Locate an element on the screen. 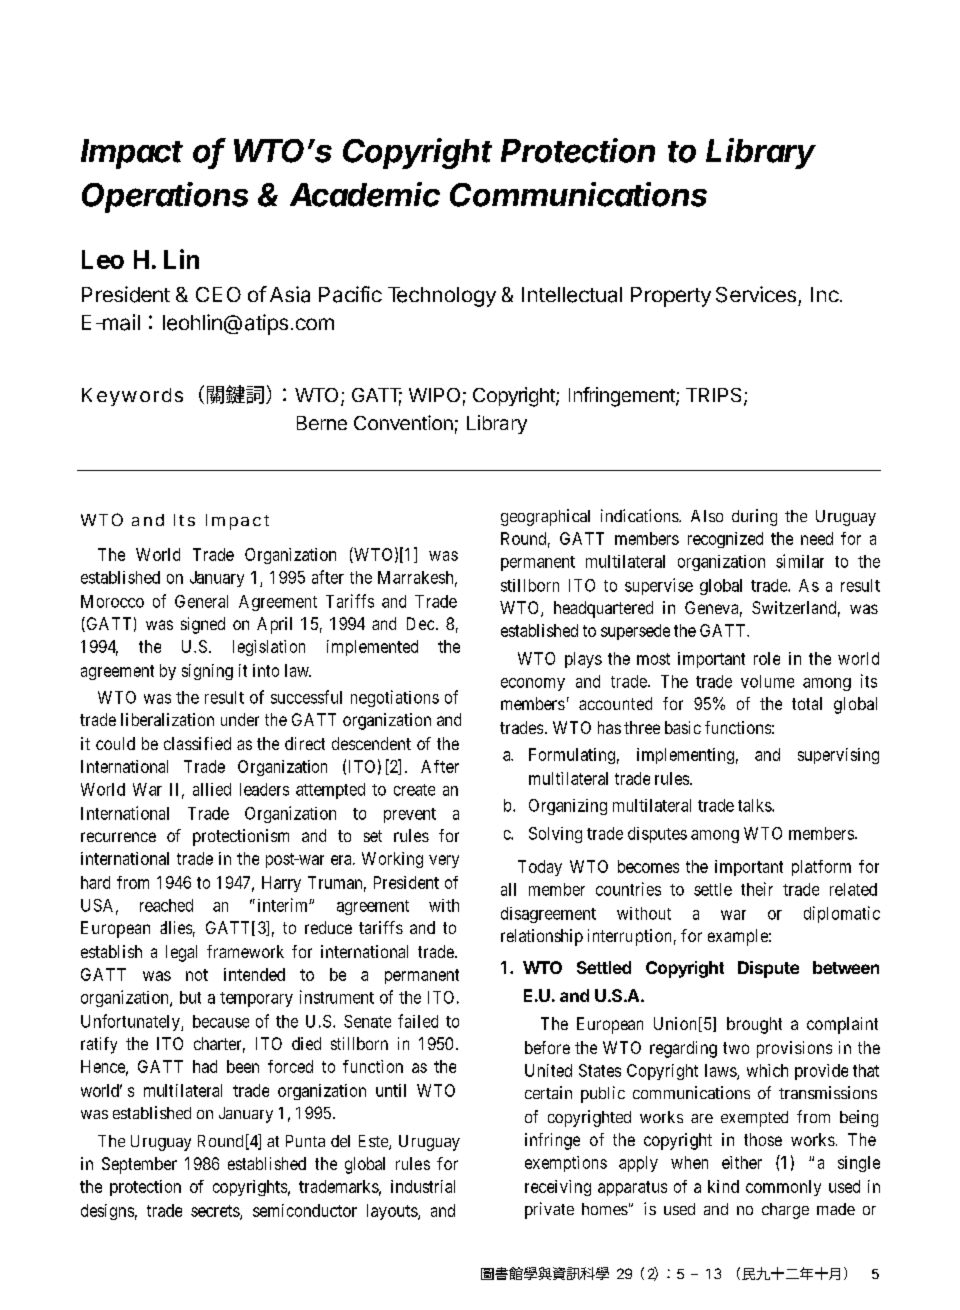 The width and height of the screenshot is (960, 1310). brought is located at coordinates (754, 1025).
